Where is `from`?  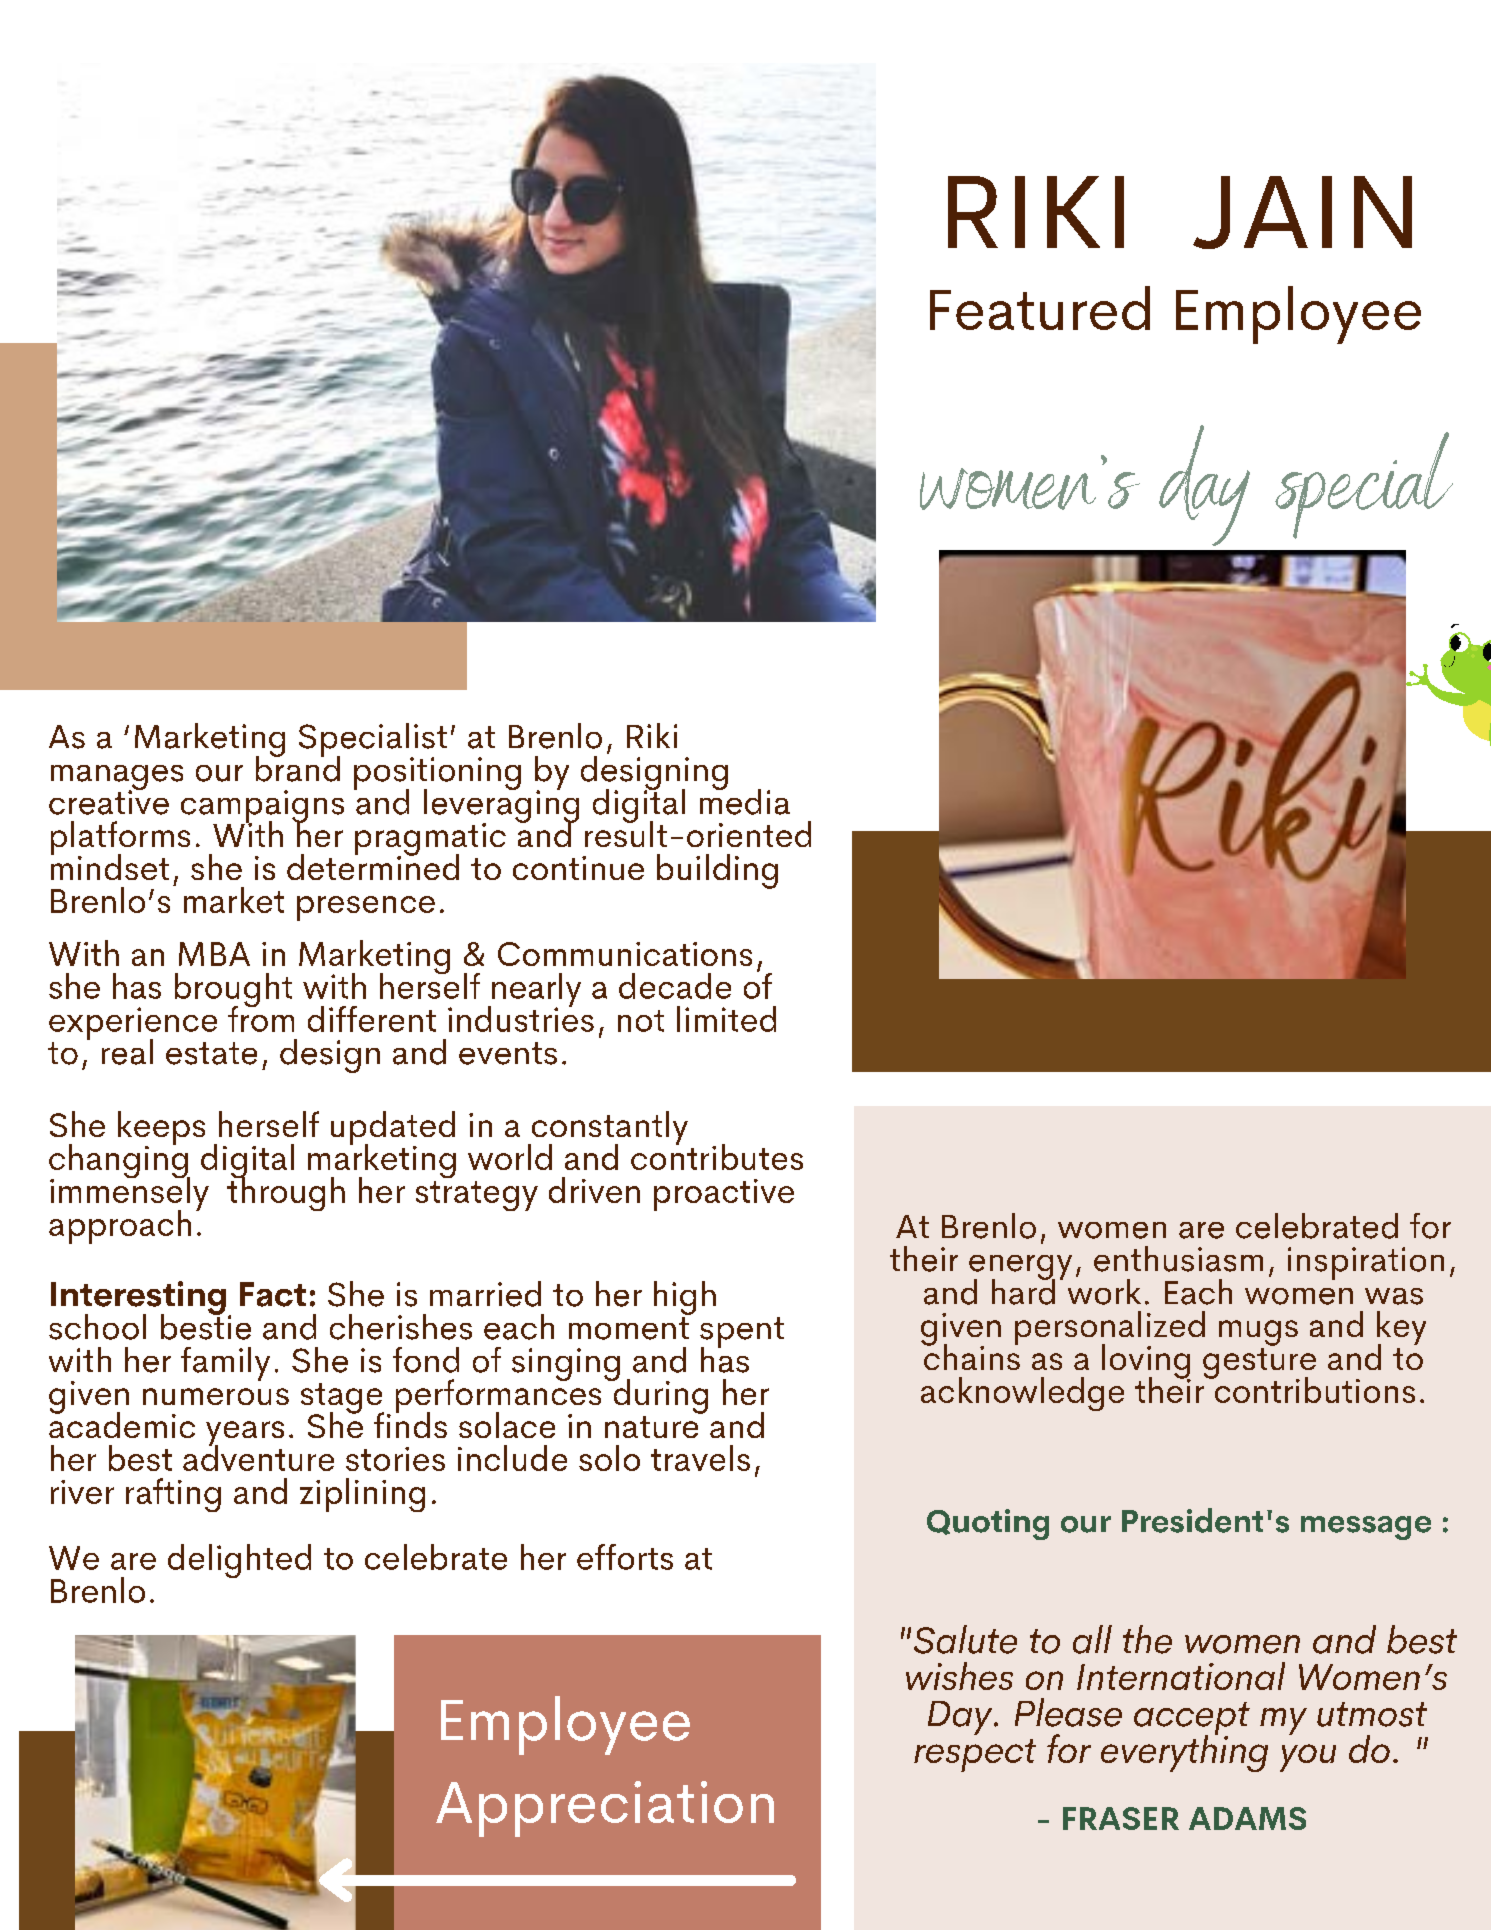 from is located at coordinates (261, 1017).
